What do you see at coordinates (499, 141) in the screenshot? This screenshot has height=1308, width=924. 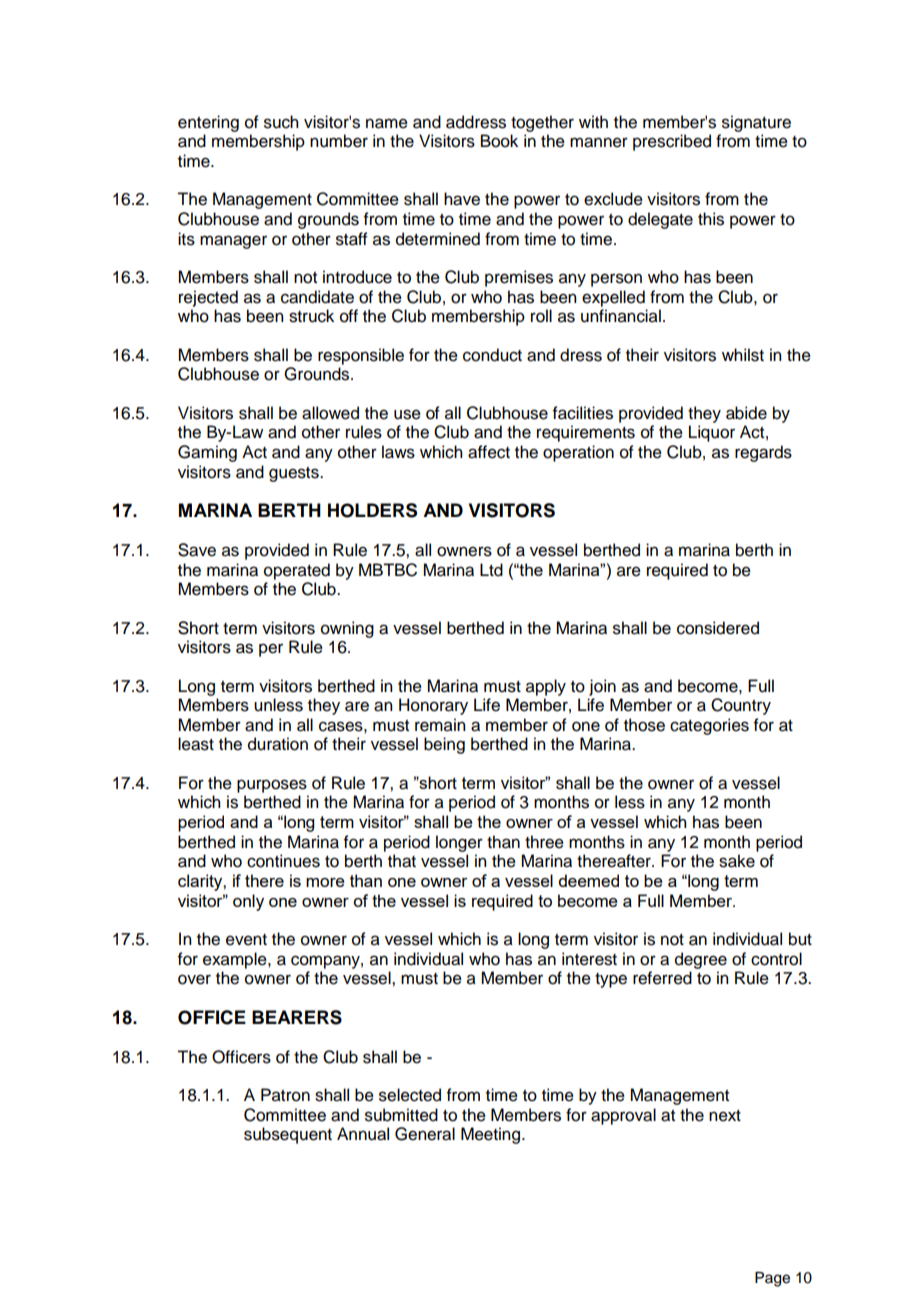 I see `Book` at bounding box center [499, 141].
